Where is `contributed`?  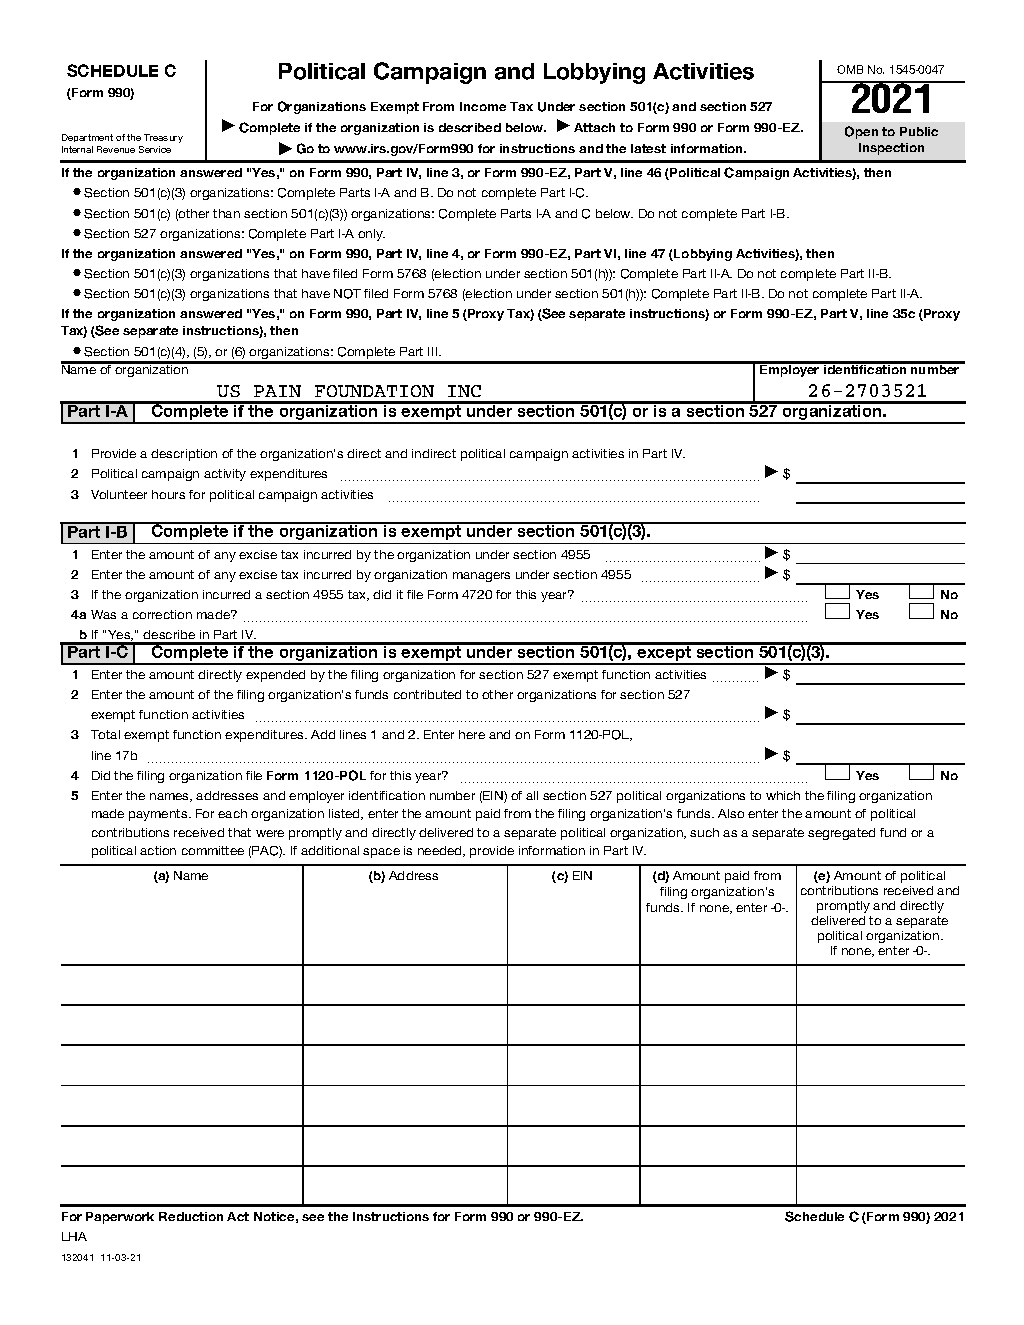 contributed is located at coordinates (427, 694).
